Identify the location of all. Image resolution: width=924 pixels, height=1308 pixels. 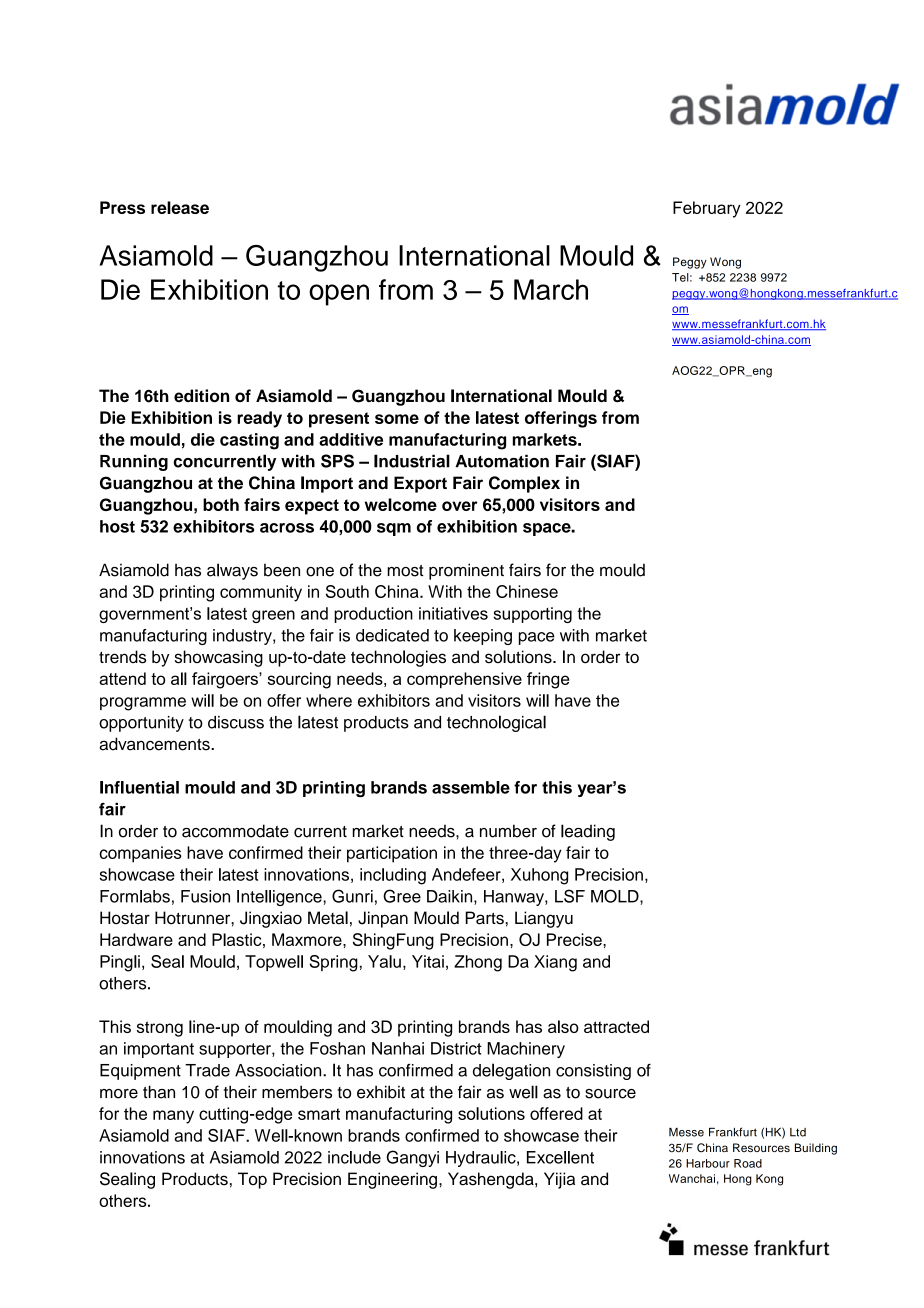
(179, 678).
